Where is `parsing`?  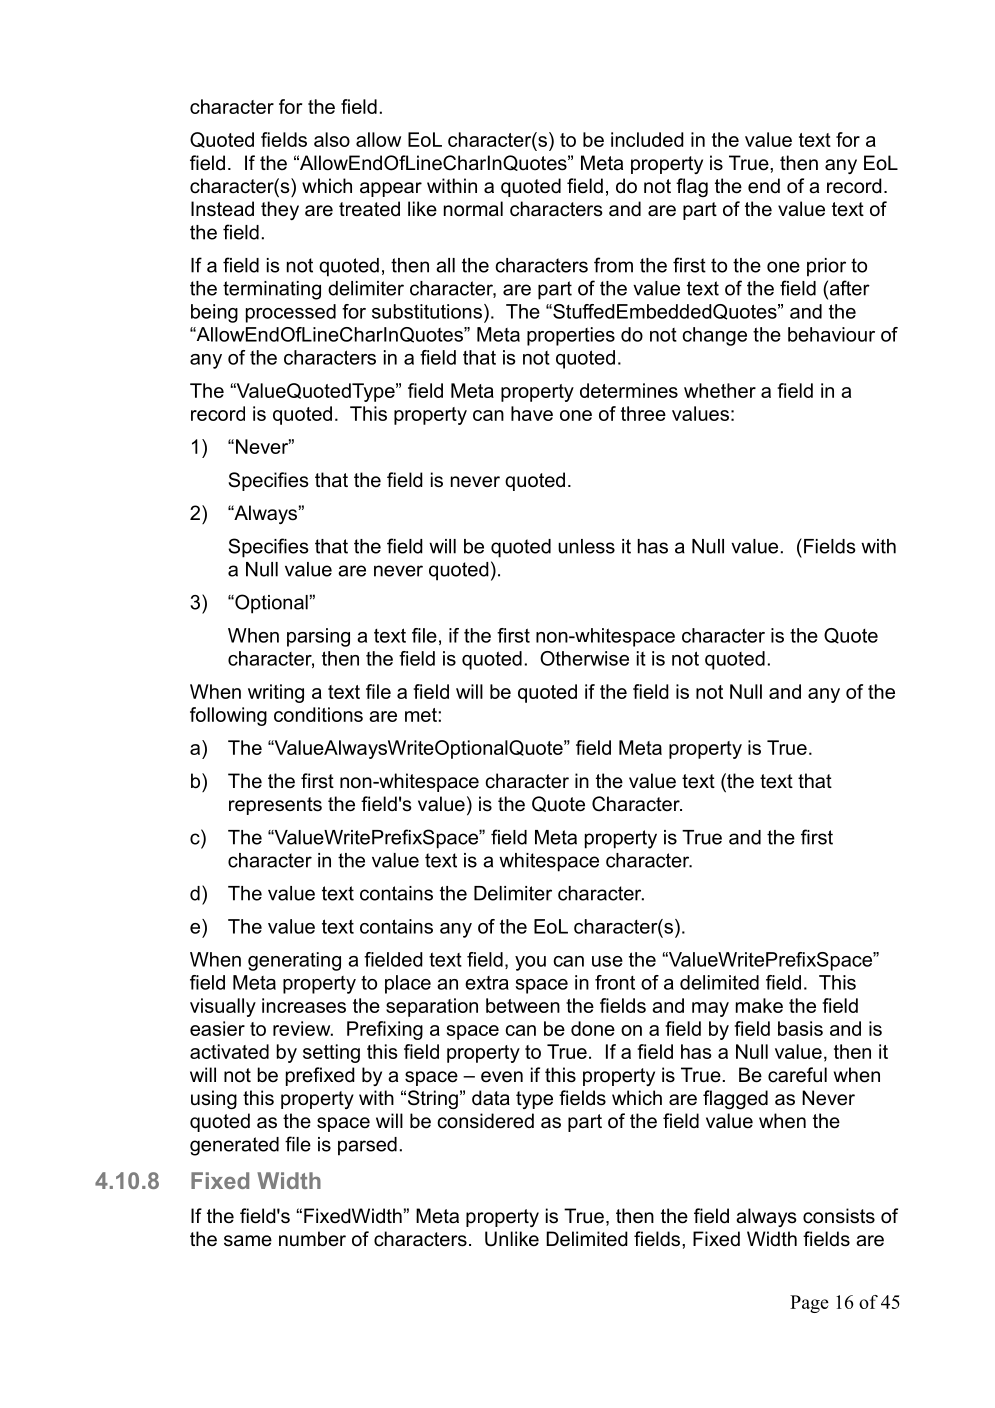 parsing is located at coordinates (318, 637).
